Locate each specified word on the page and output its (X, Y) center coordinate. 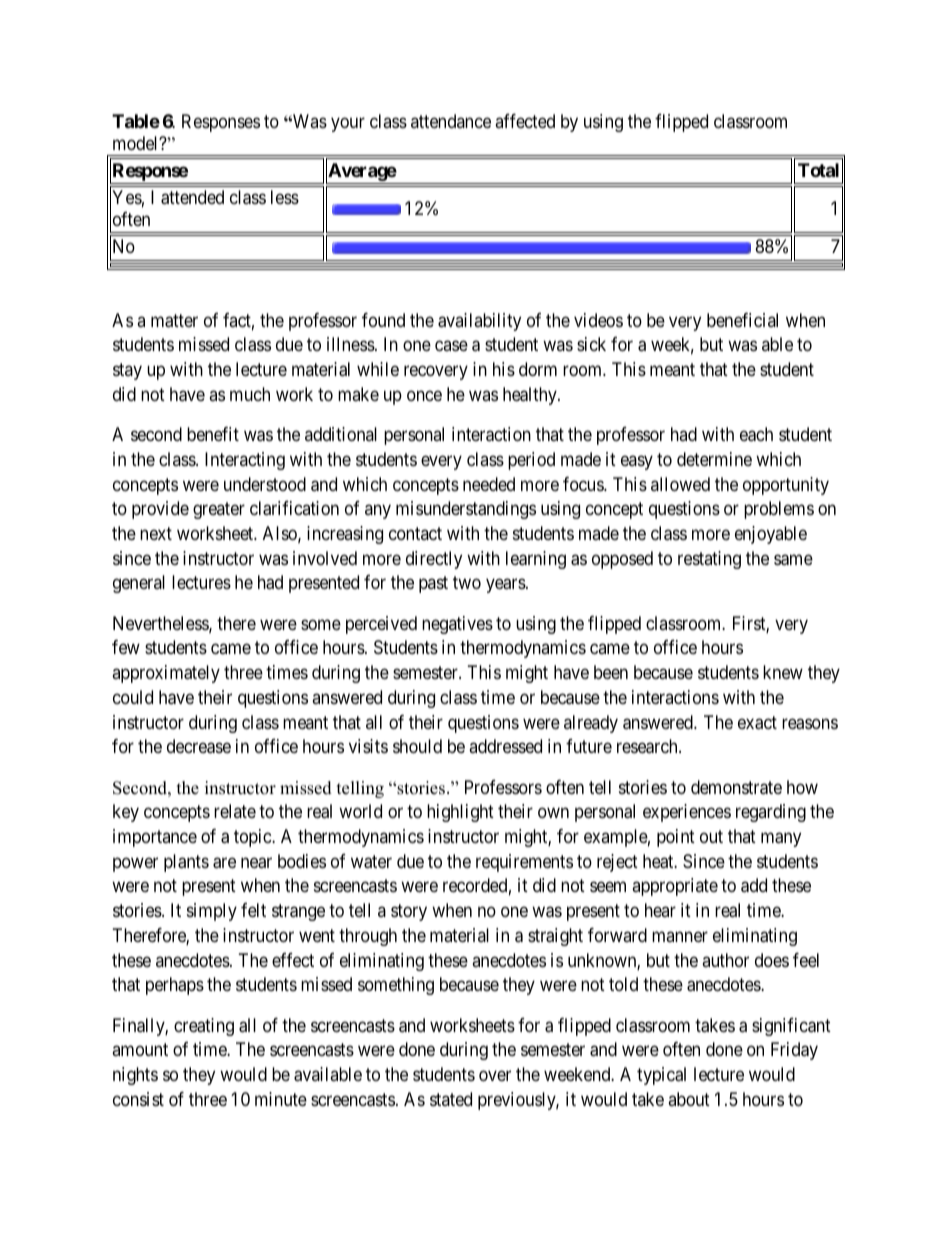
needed (489, 484)
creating (204, 1027)
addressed (505, 746)
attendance (451, 121)
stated (451, 1099)
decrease (199, 746)
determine (714, 459)
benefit (213, 434)
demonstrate (736, 787)
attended (192, 197)
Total (818, 170)
